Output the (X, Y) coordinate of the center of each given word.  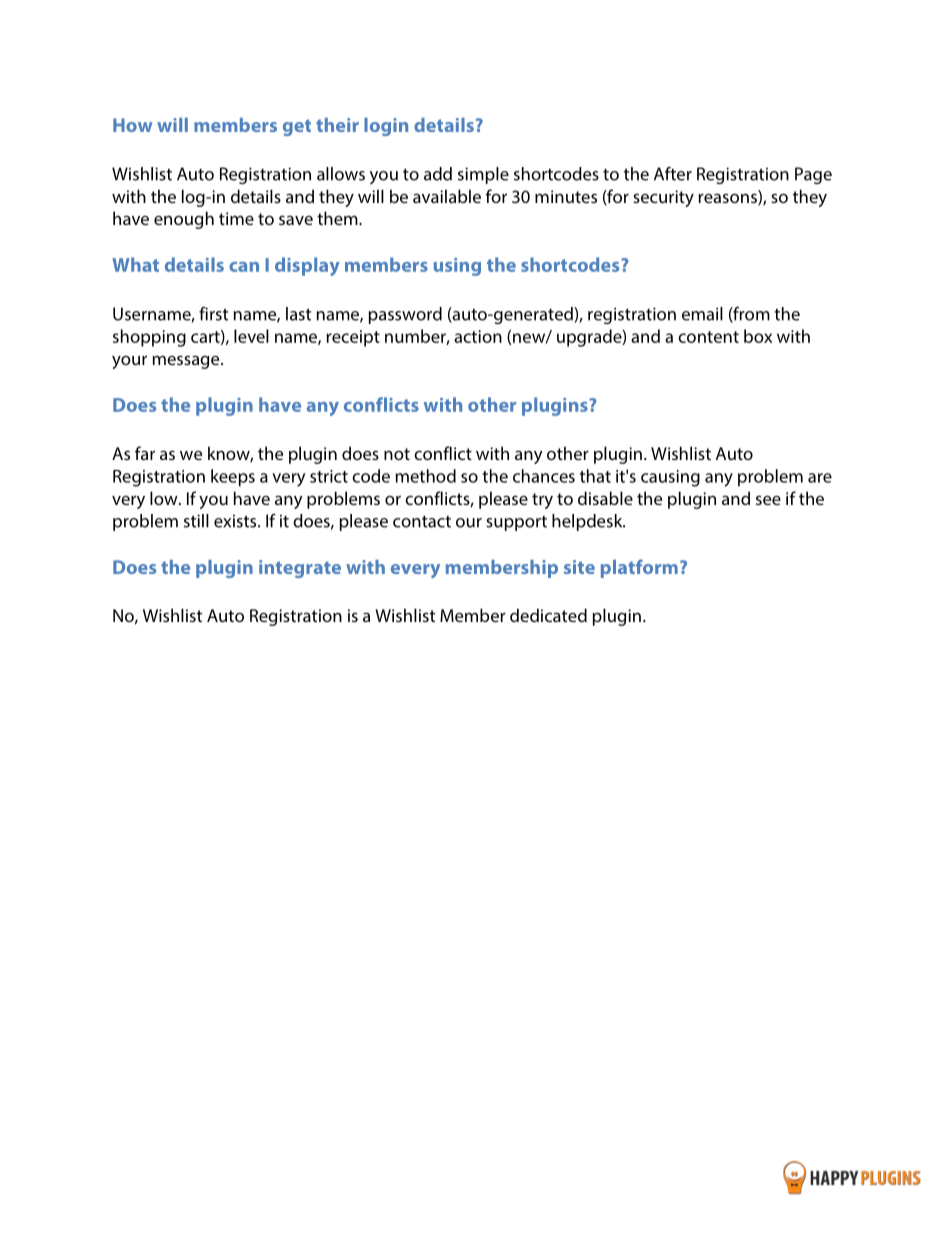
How (133, 125)
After (673, 174)
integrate (300, 569)
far (145, 453)
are (820, 478)
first (213, 314)
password (405, 315)
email (702, 314)
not (397, 454)
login (386, 127)
